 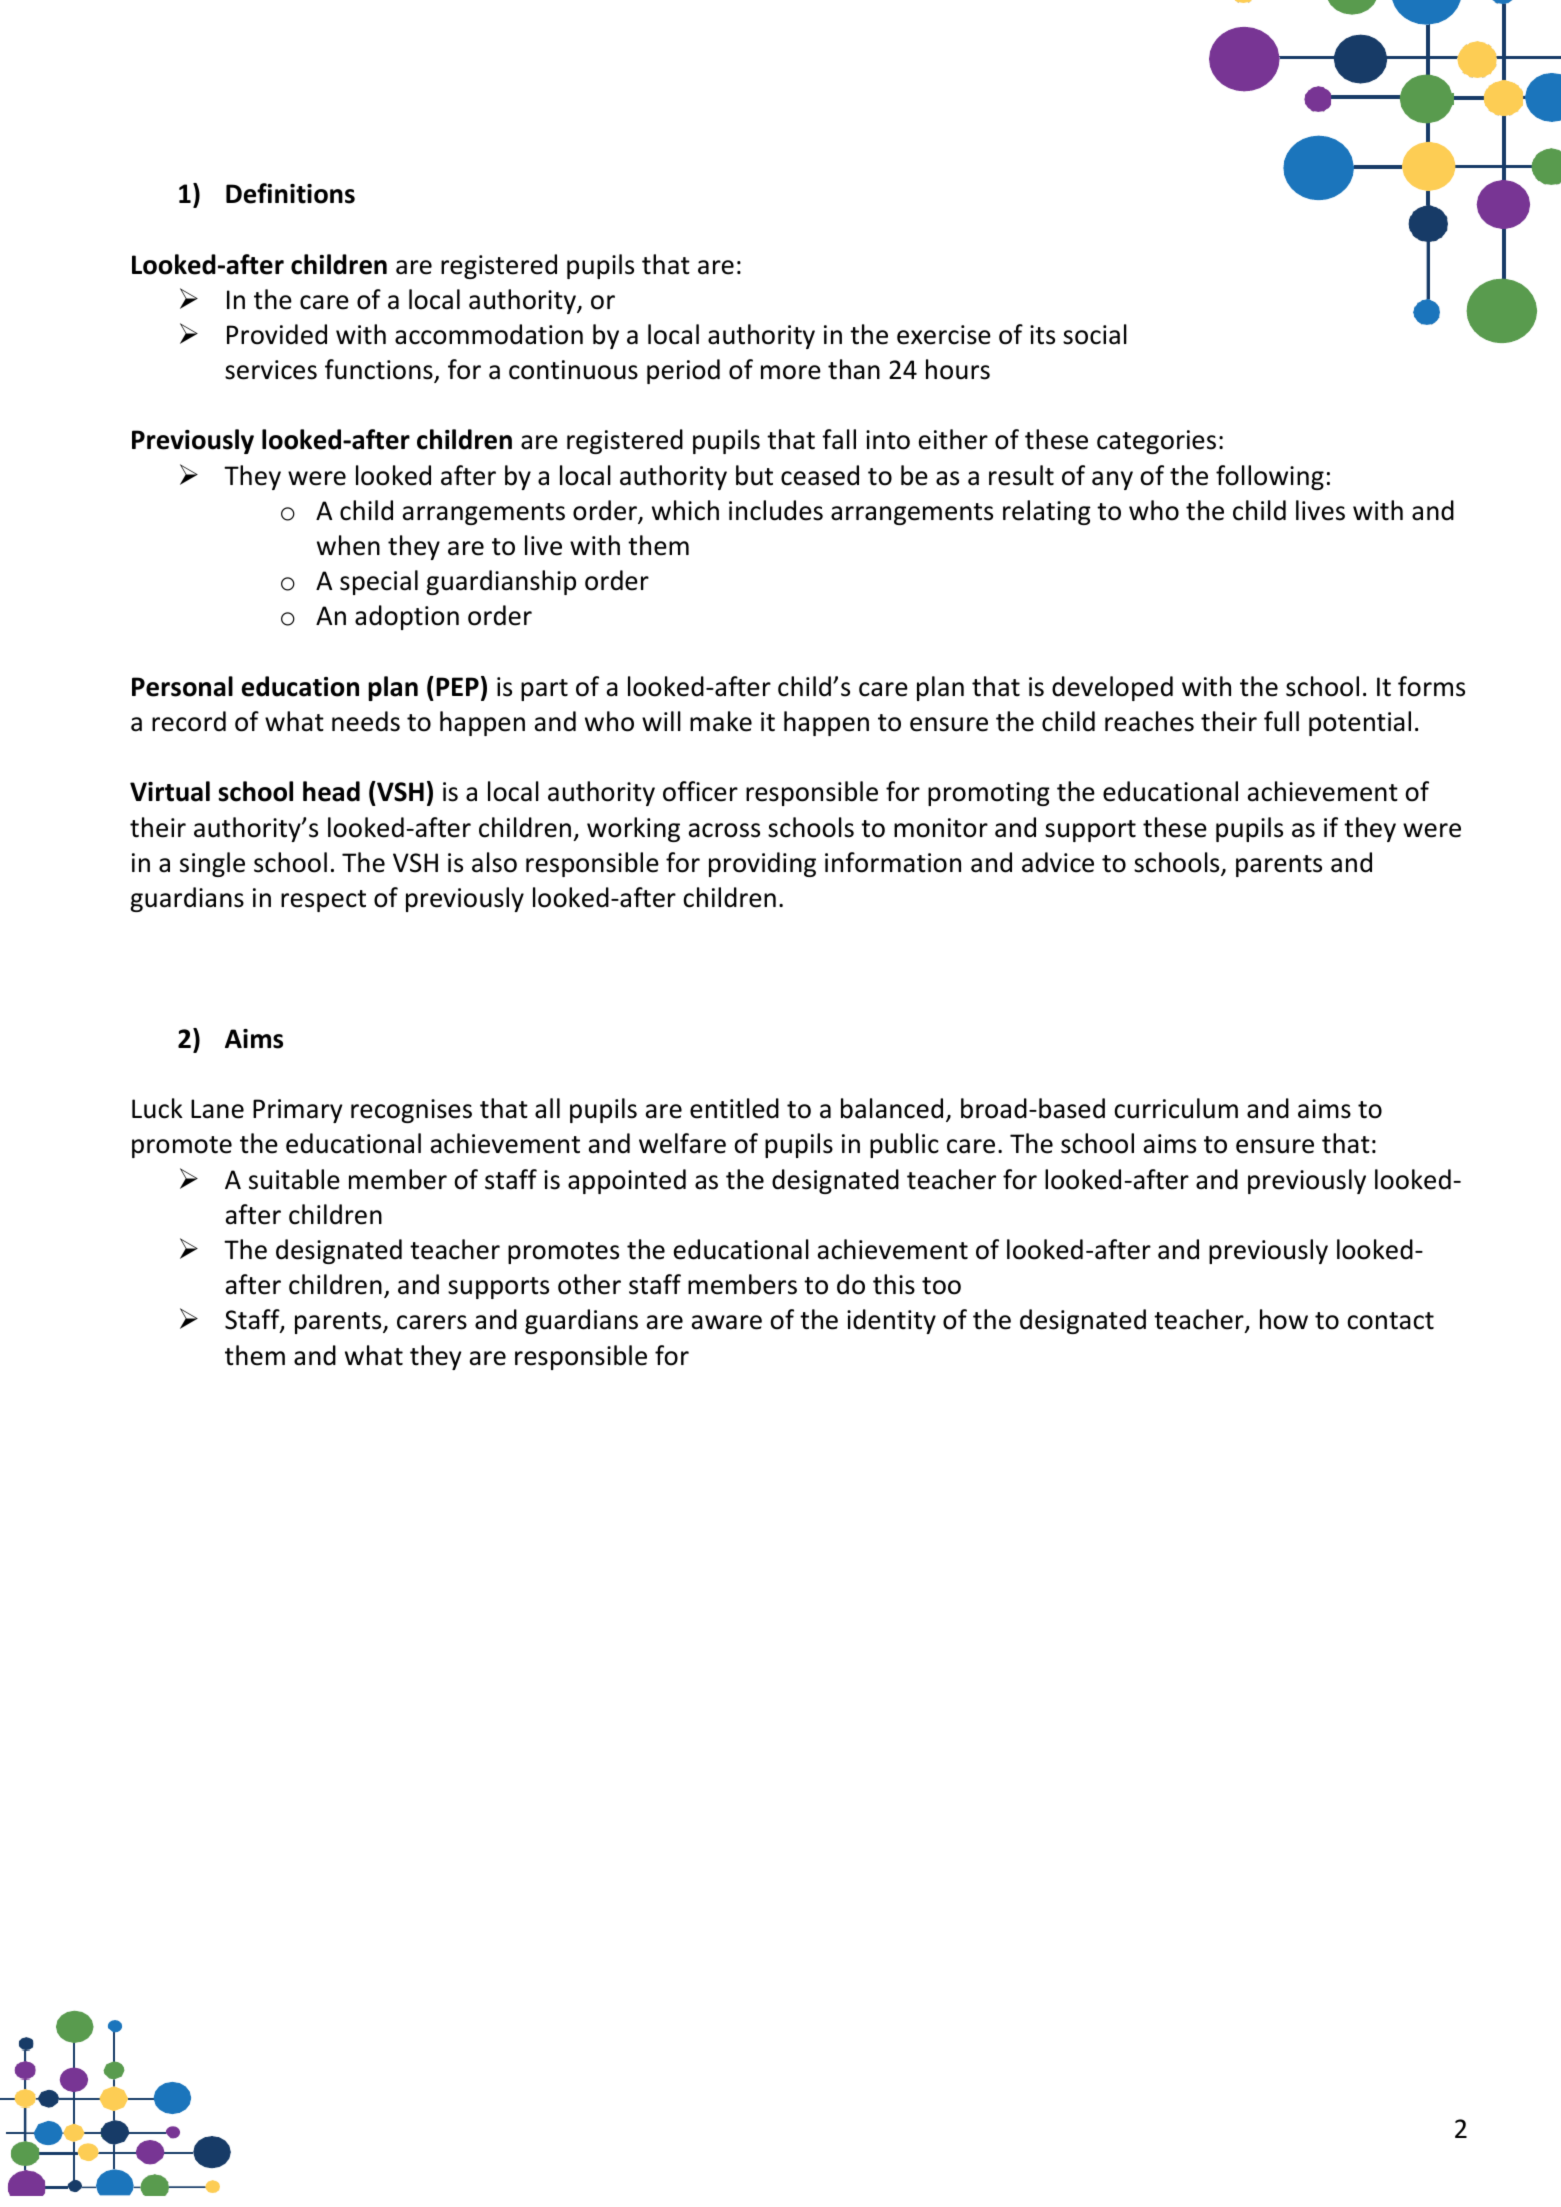 What do you see at coordinates (1095, 334) in the screenshot?
I see `social` at bounding box center [1095, 334].
